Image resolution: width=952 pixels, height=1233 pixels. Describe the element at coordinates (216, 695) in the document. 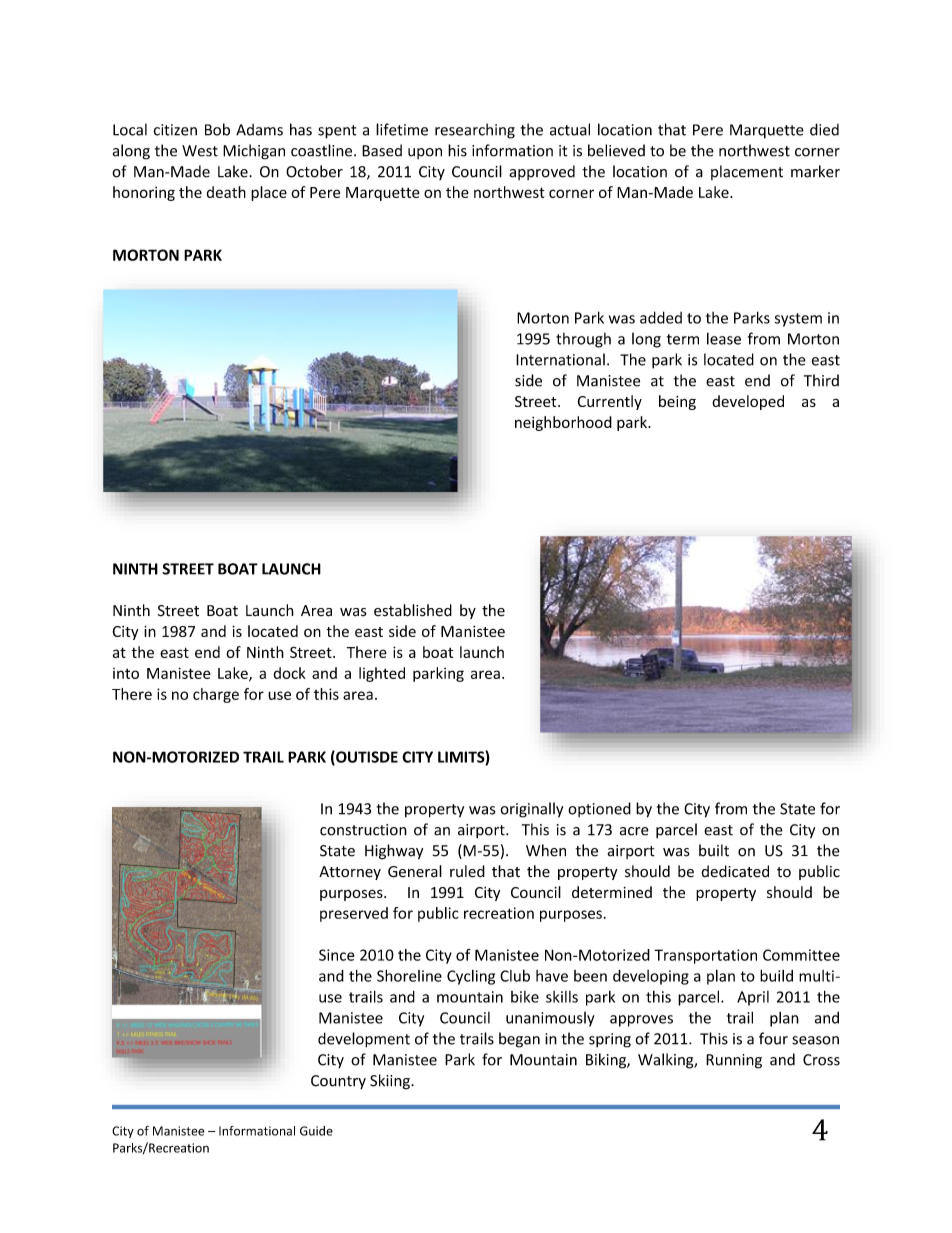

I see `charge` at that location.
